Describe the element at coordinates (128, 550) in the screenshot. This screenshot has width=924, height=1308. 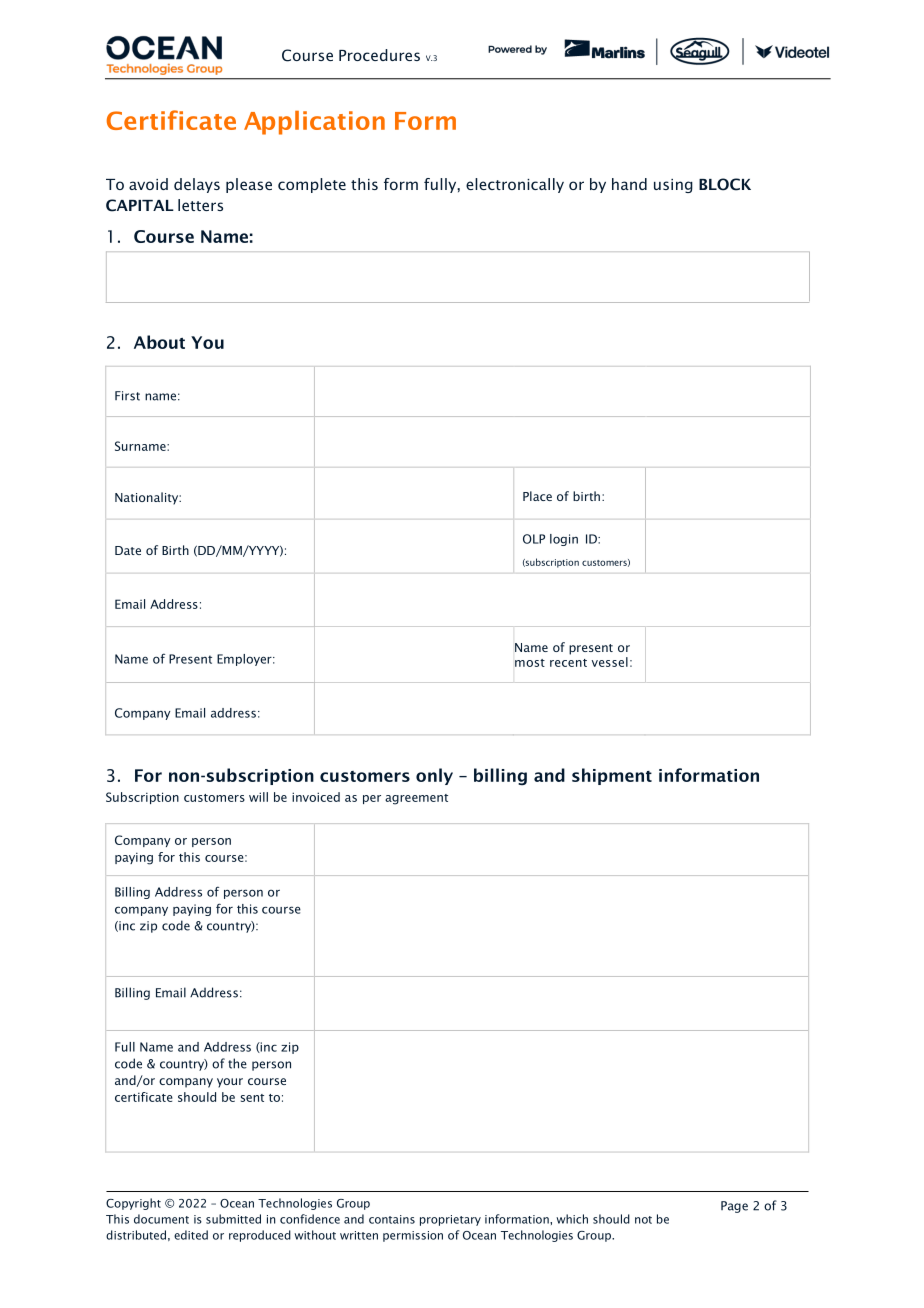
I see `Date` at that location.
